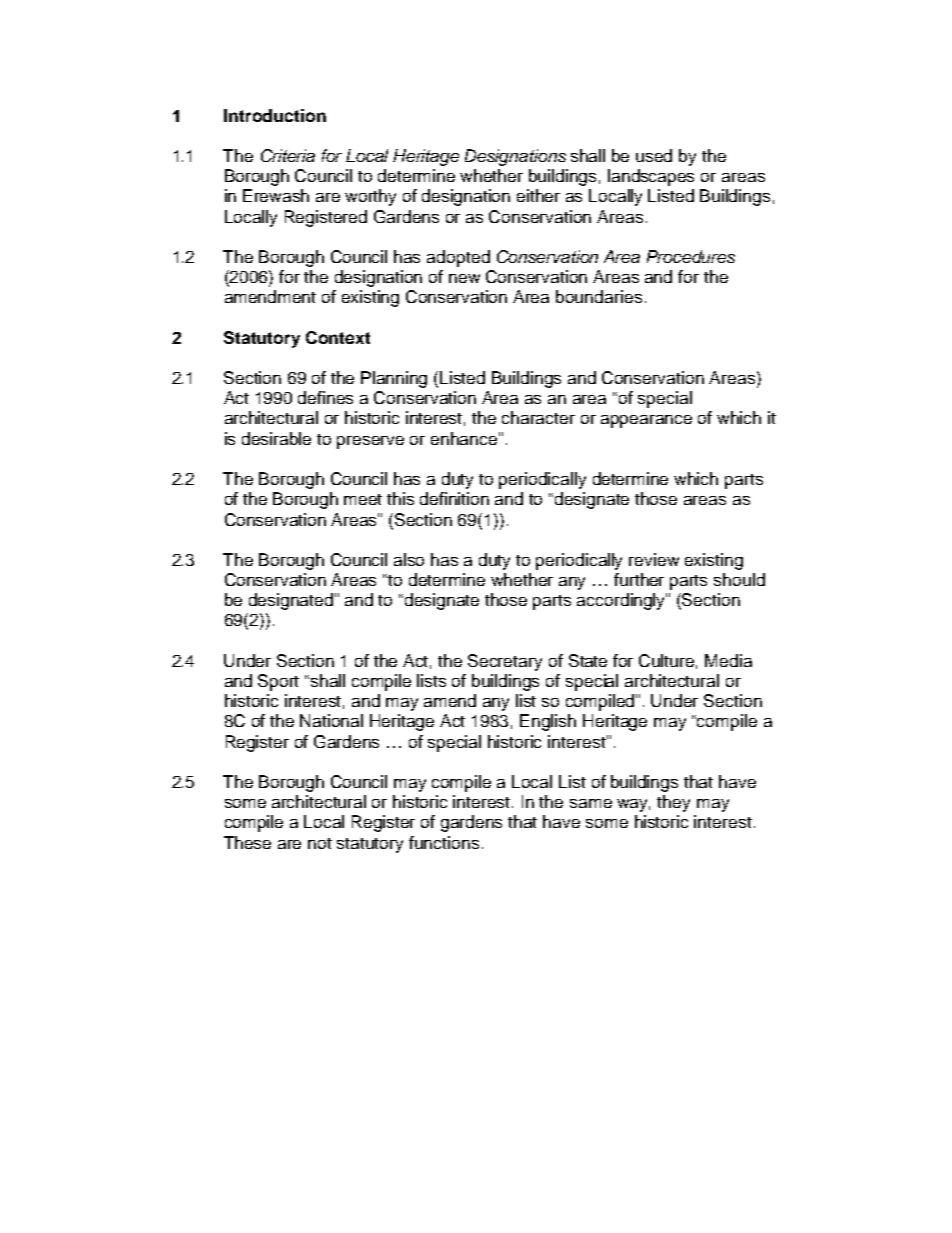  What do you see at coordinates (654, 155) in the image?
I see `used` at bounding box center [654, 155].
